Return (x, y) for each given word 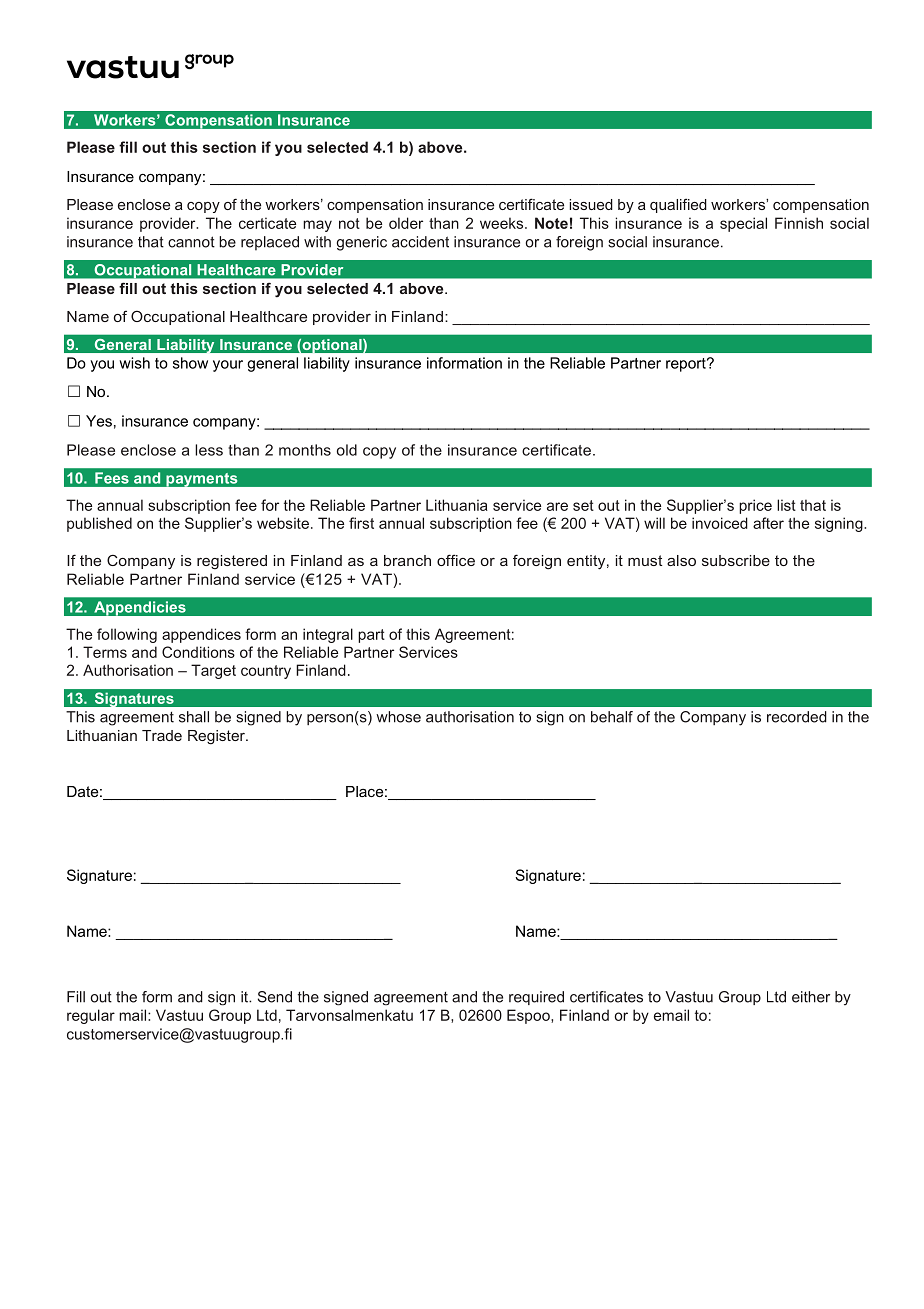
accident (420, 242)
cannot (191, 242)
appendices (201, 635)
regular (91, 1016)
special (743, 224)
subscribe (736, 560)
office (456, 560)
